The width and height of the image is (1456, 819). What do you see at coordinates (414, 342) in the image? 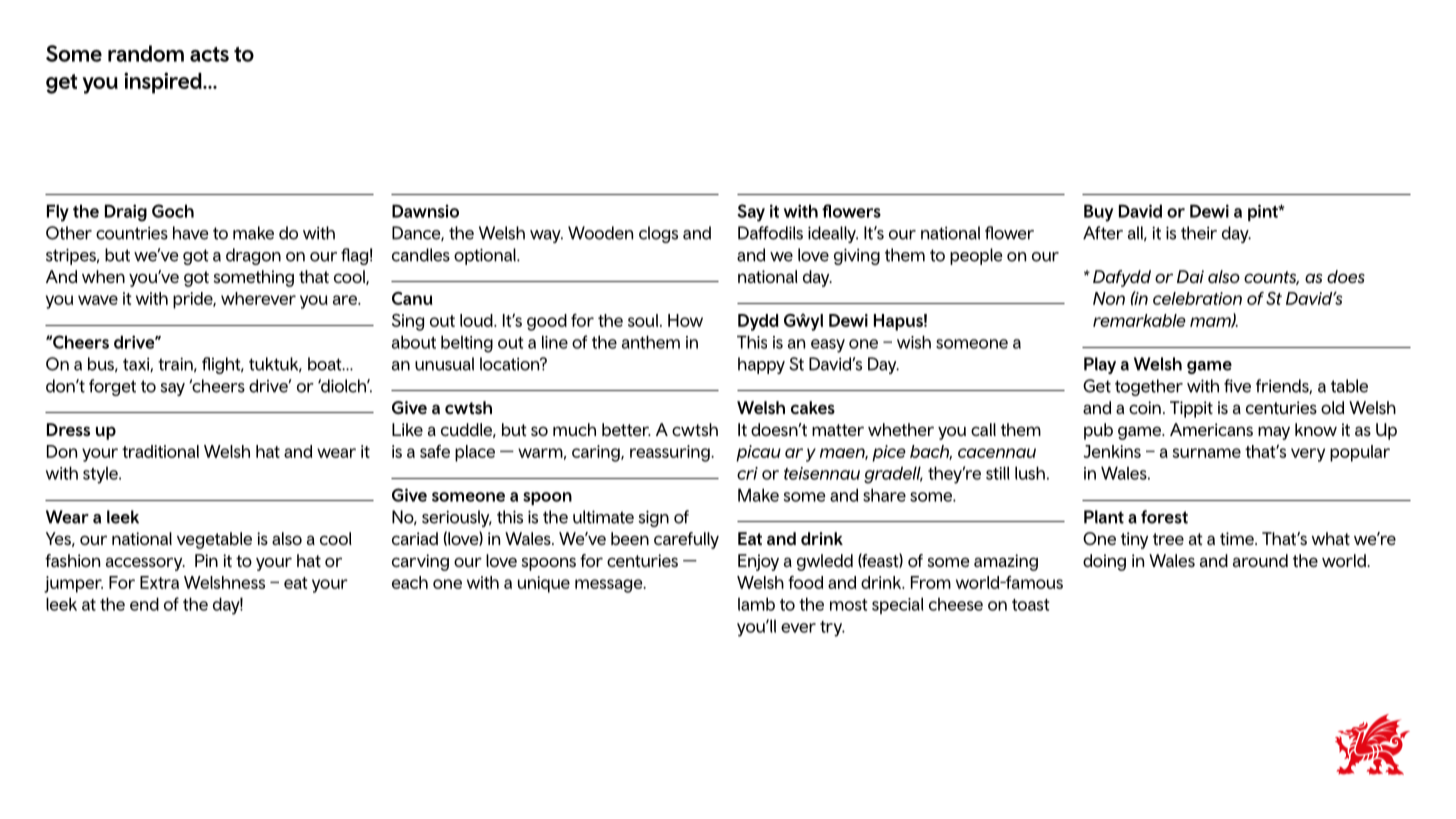
I see `about` at bounding box center [414, 342].
